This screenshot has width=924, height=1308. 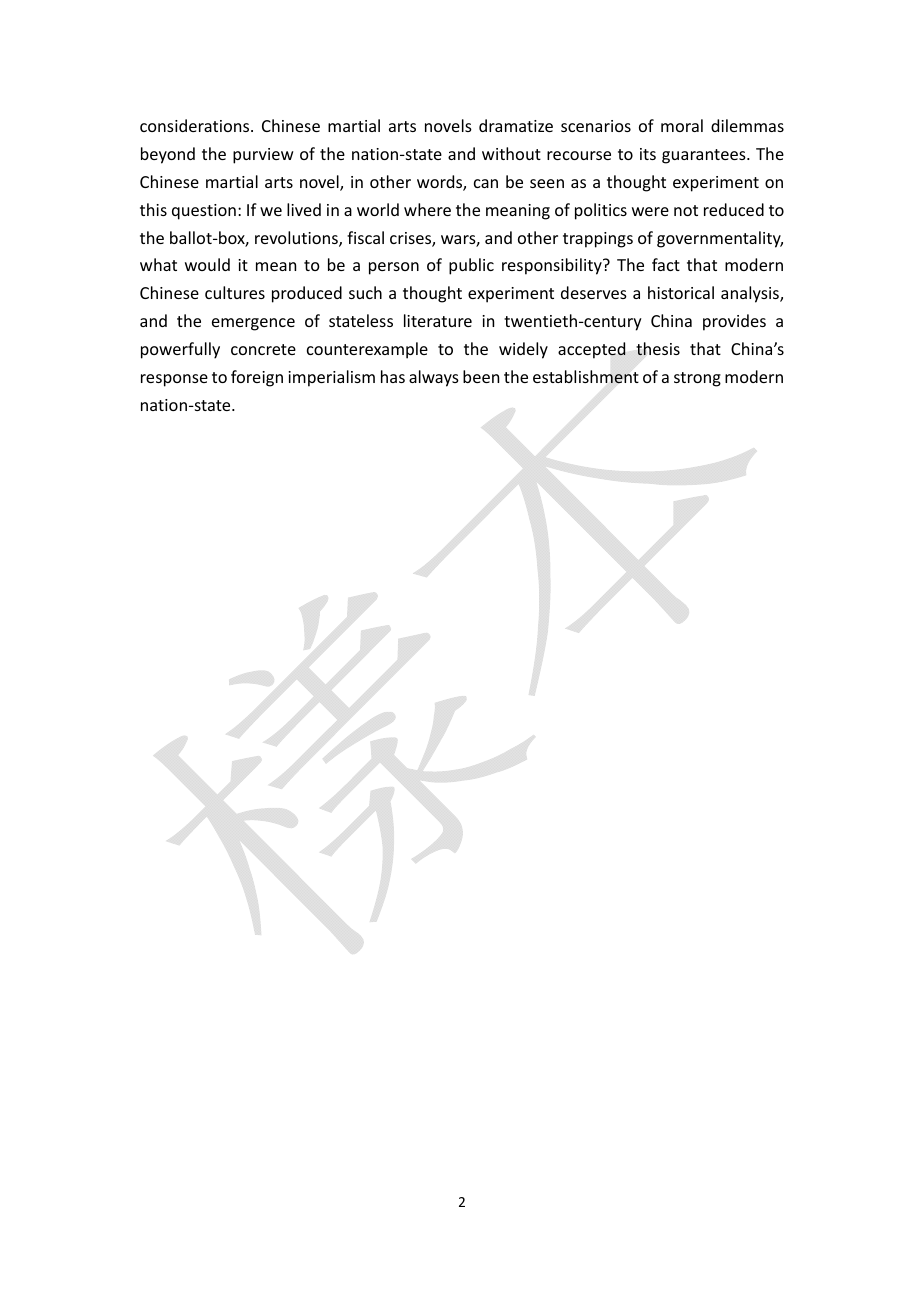 What do you see at coordinates (196, 125) in the screenshot?
I see `considerations` at bounding box center [196, 125].
